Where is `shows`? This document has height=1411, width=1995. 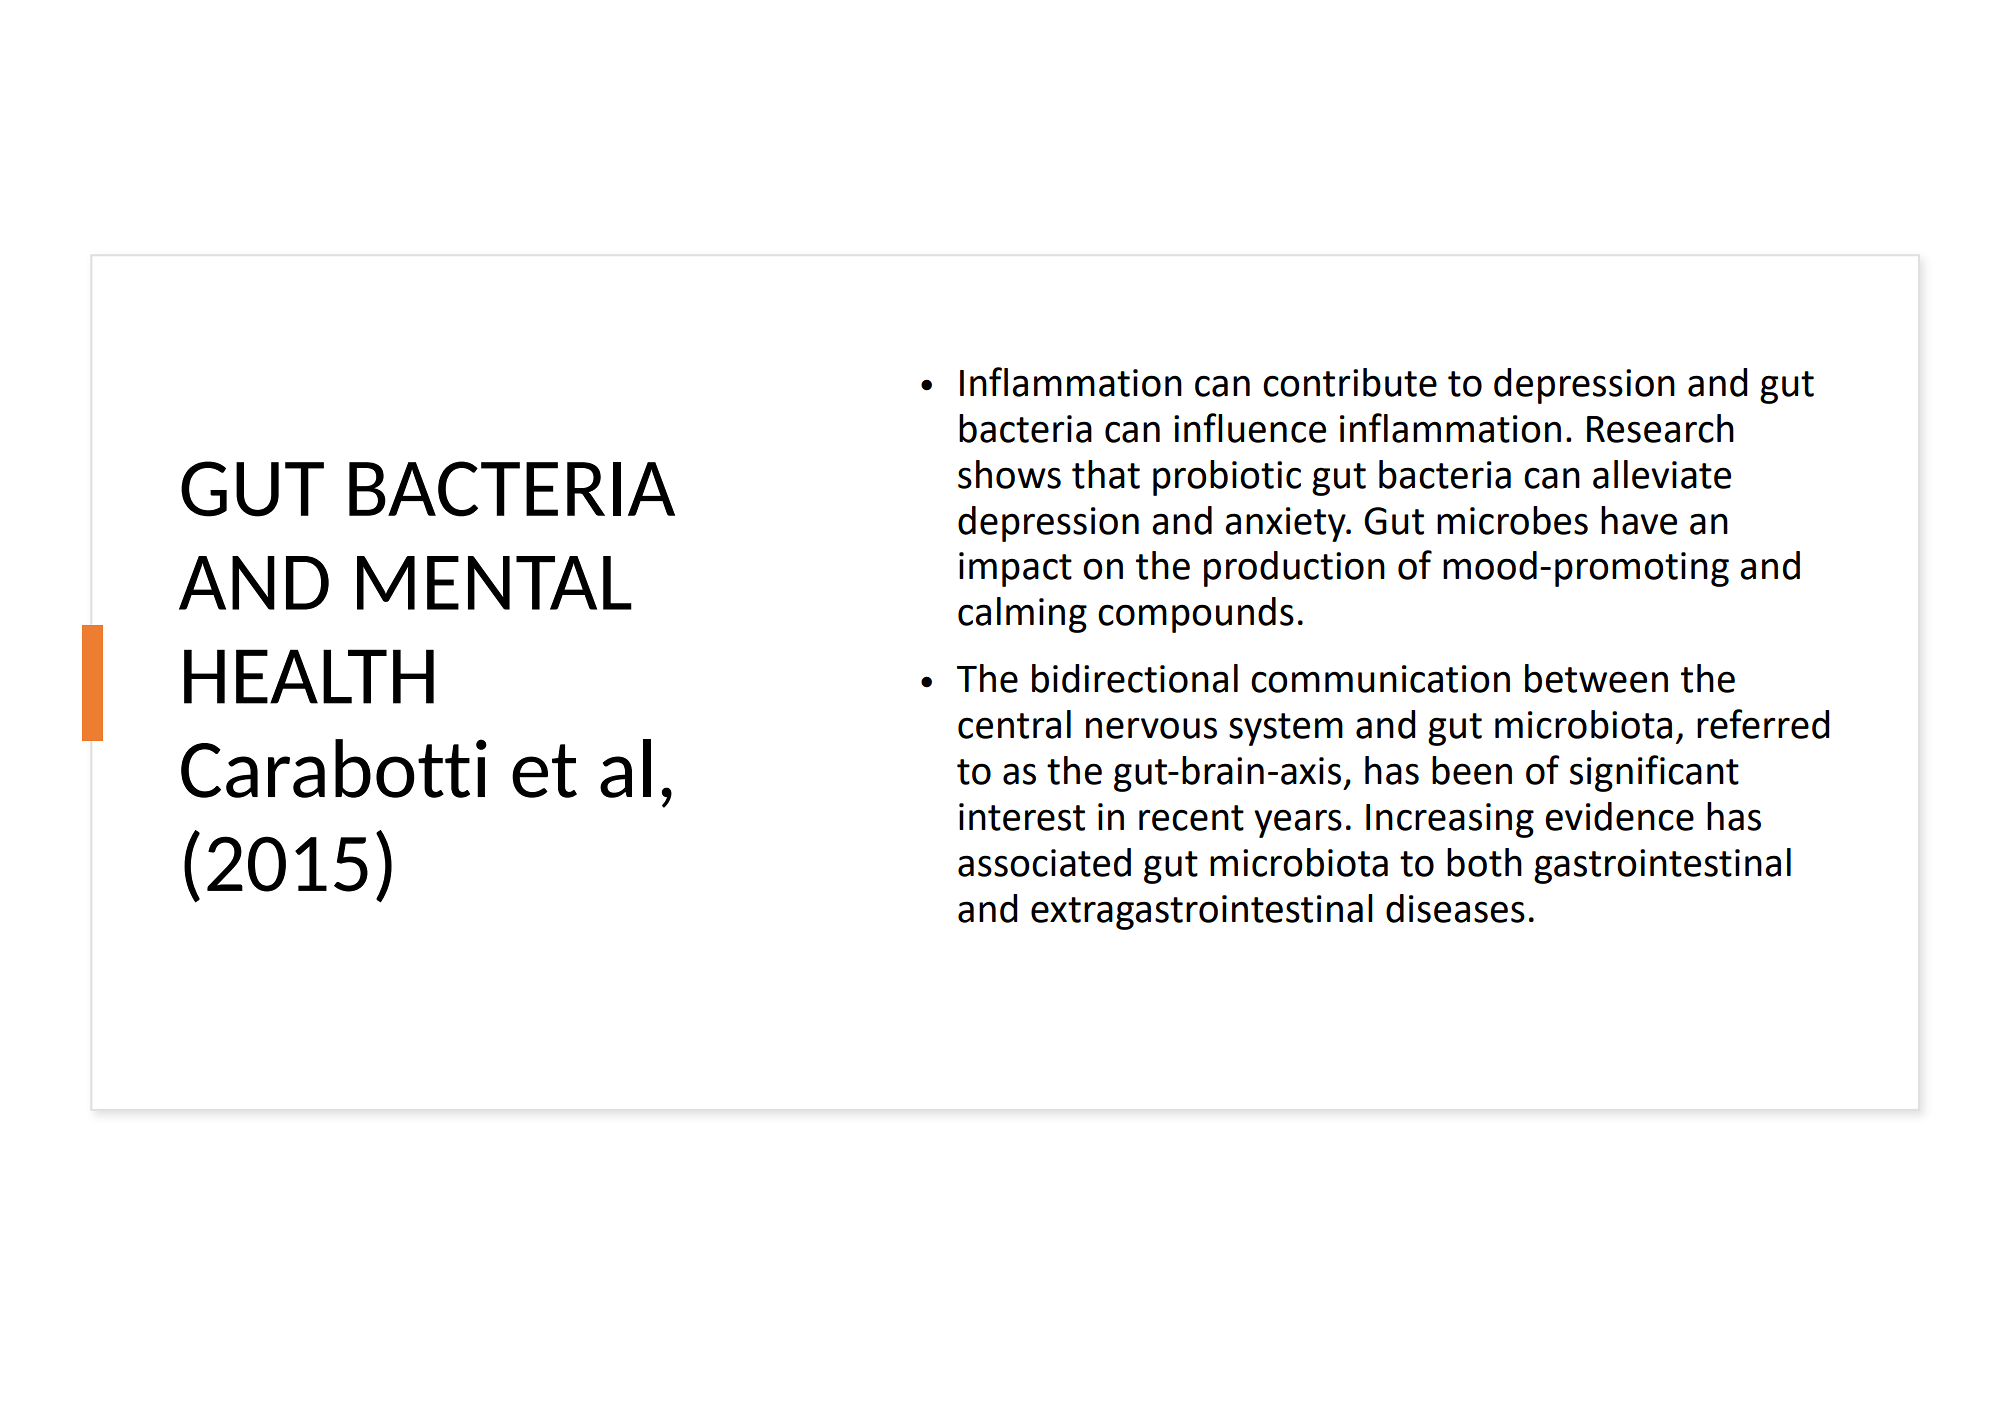 shows is located at coordinates (1009, 474).
